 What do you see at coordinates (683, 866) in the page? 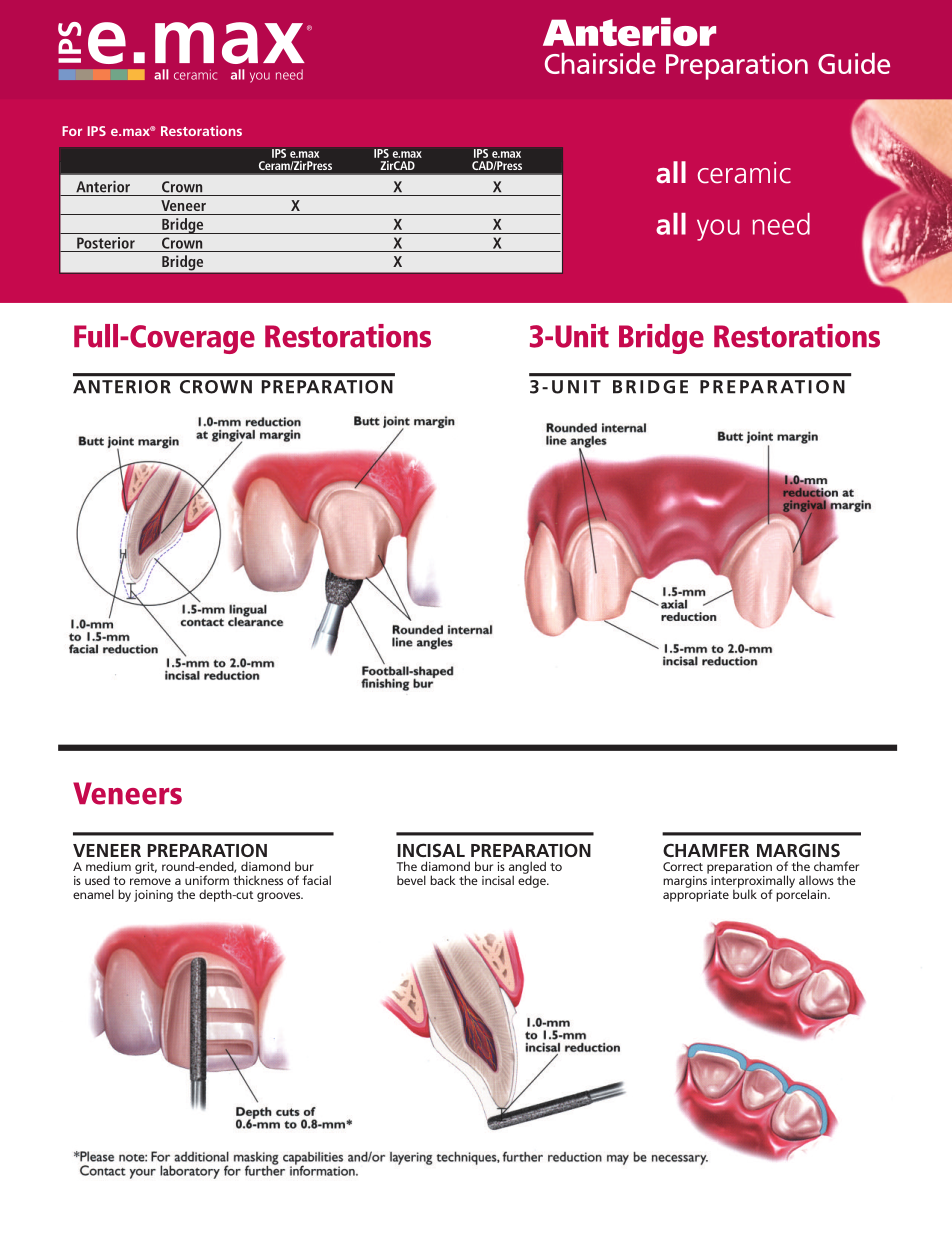
I see `Correct` at bounding box center [683, 866].
